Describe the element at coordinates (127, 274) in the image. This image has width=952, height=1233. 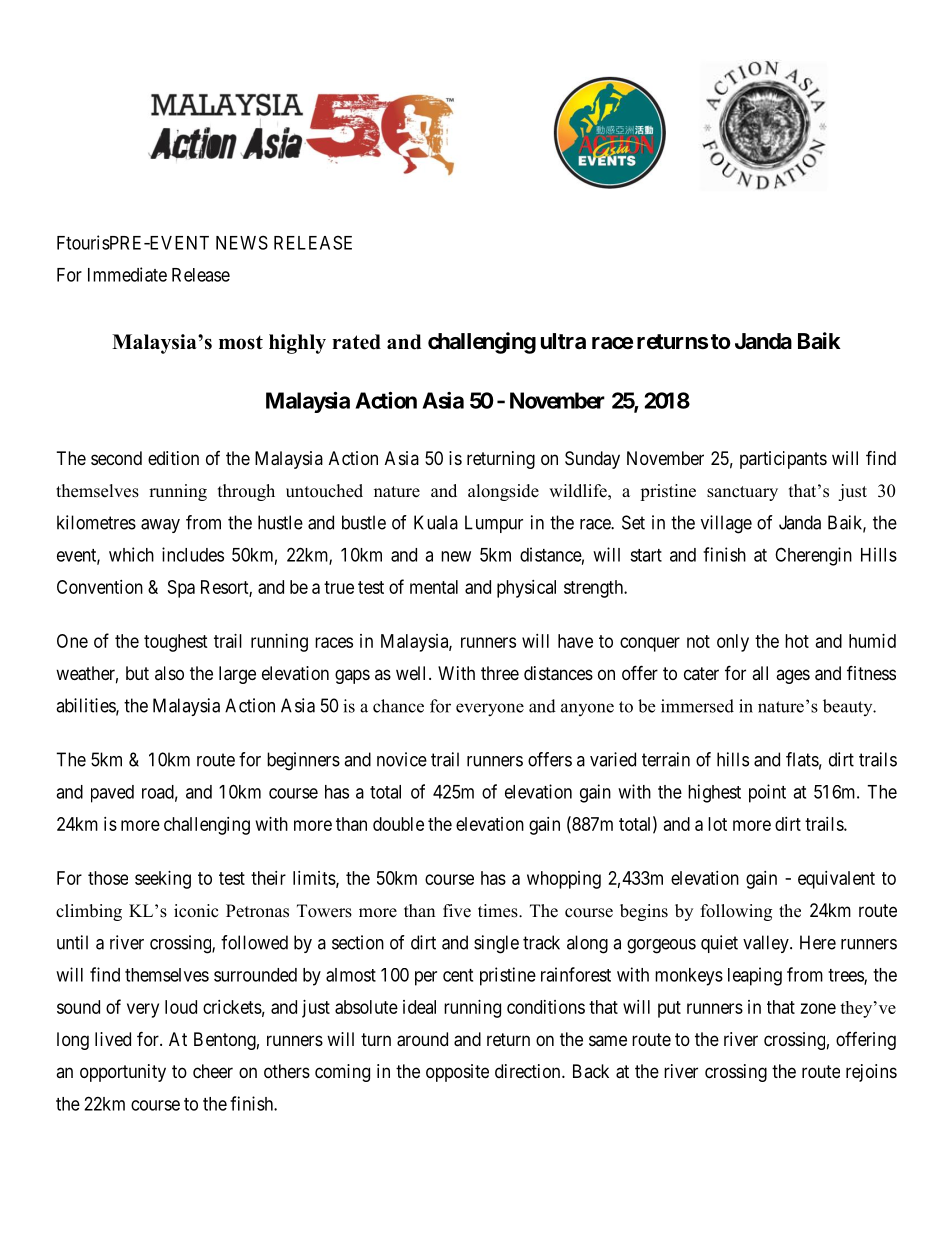
I see `Immediate` at that location.
